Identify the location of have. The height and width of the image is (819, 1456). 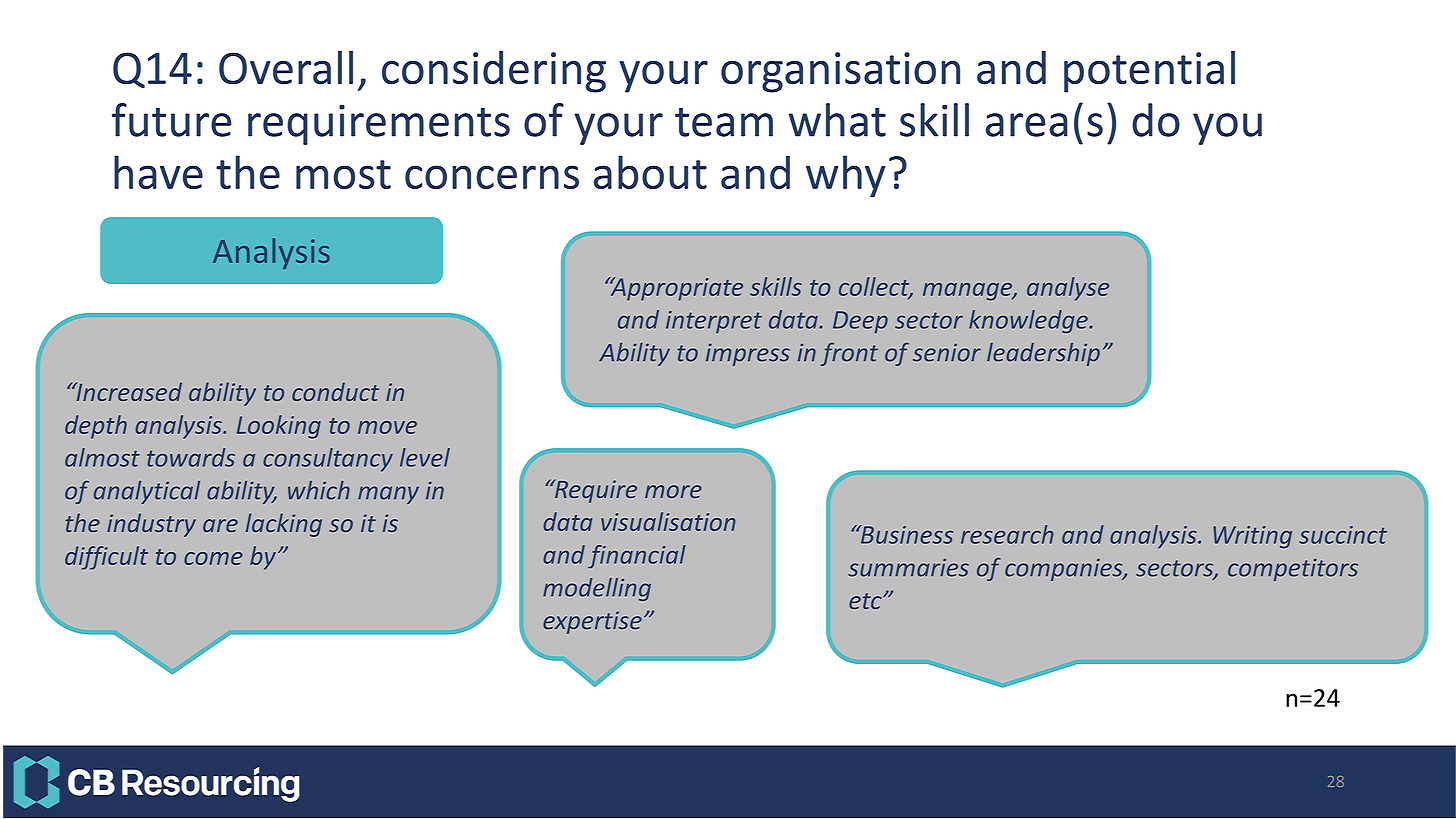
(158, 172).
